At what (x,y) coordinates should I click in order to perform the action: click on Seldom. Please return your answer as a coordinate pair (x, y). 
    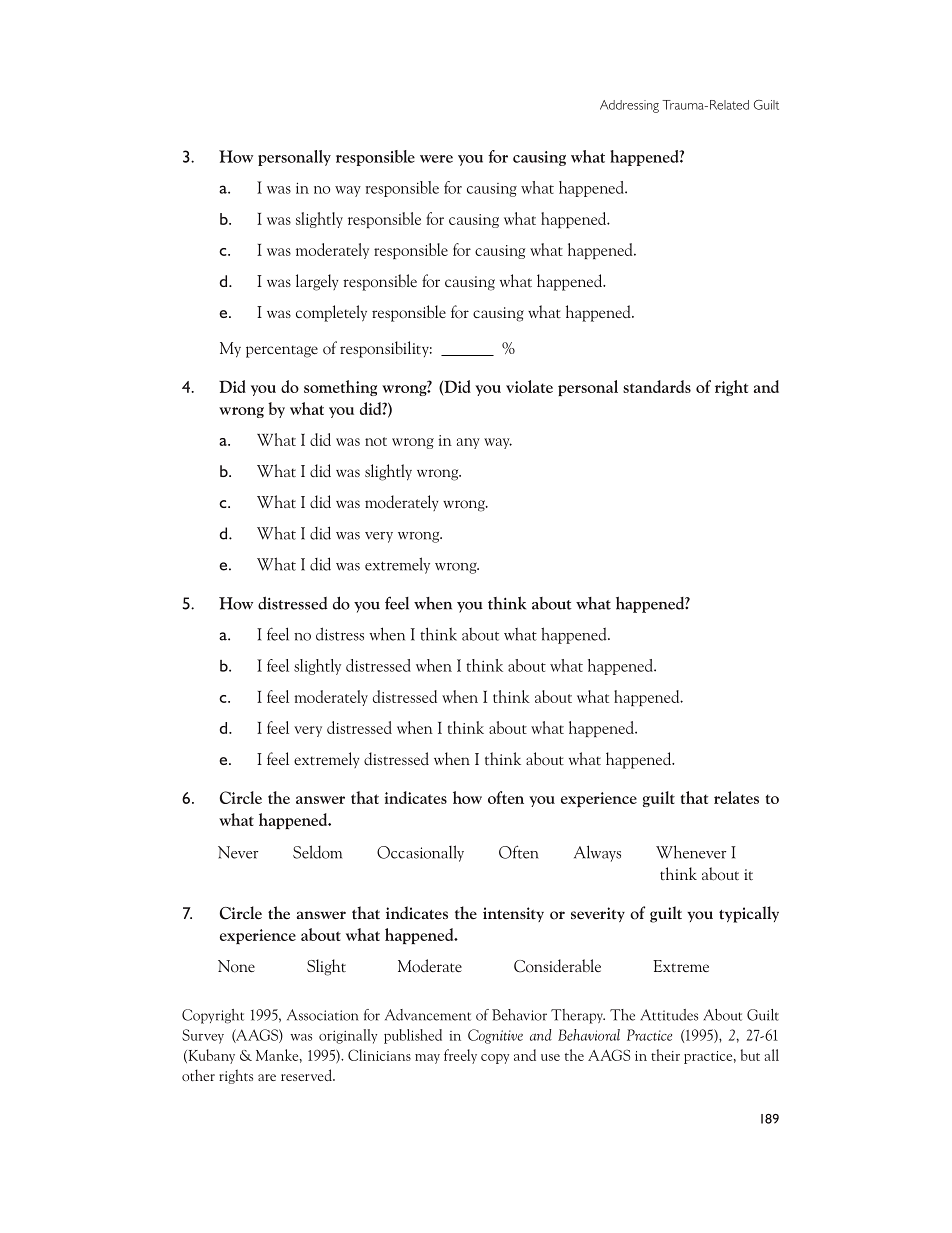
    Looking at the image, I should click on (317, 852).
